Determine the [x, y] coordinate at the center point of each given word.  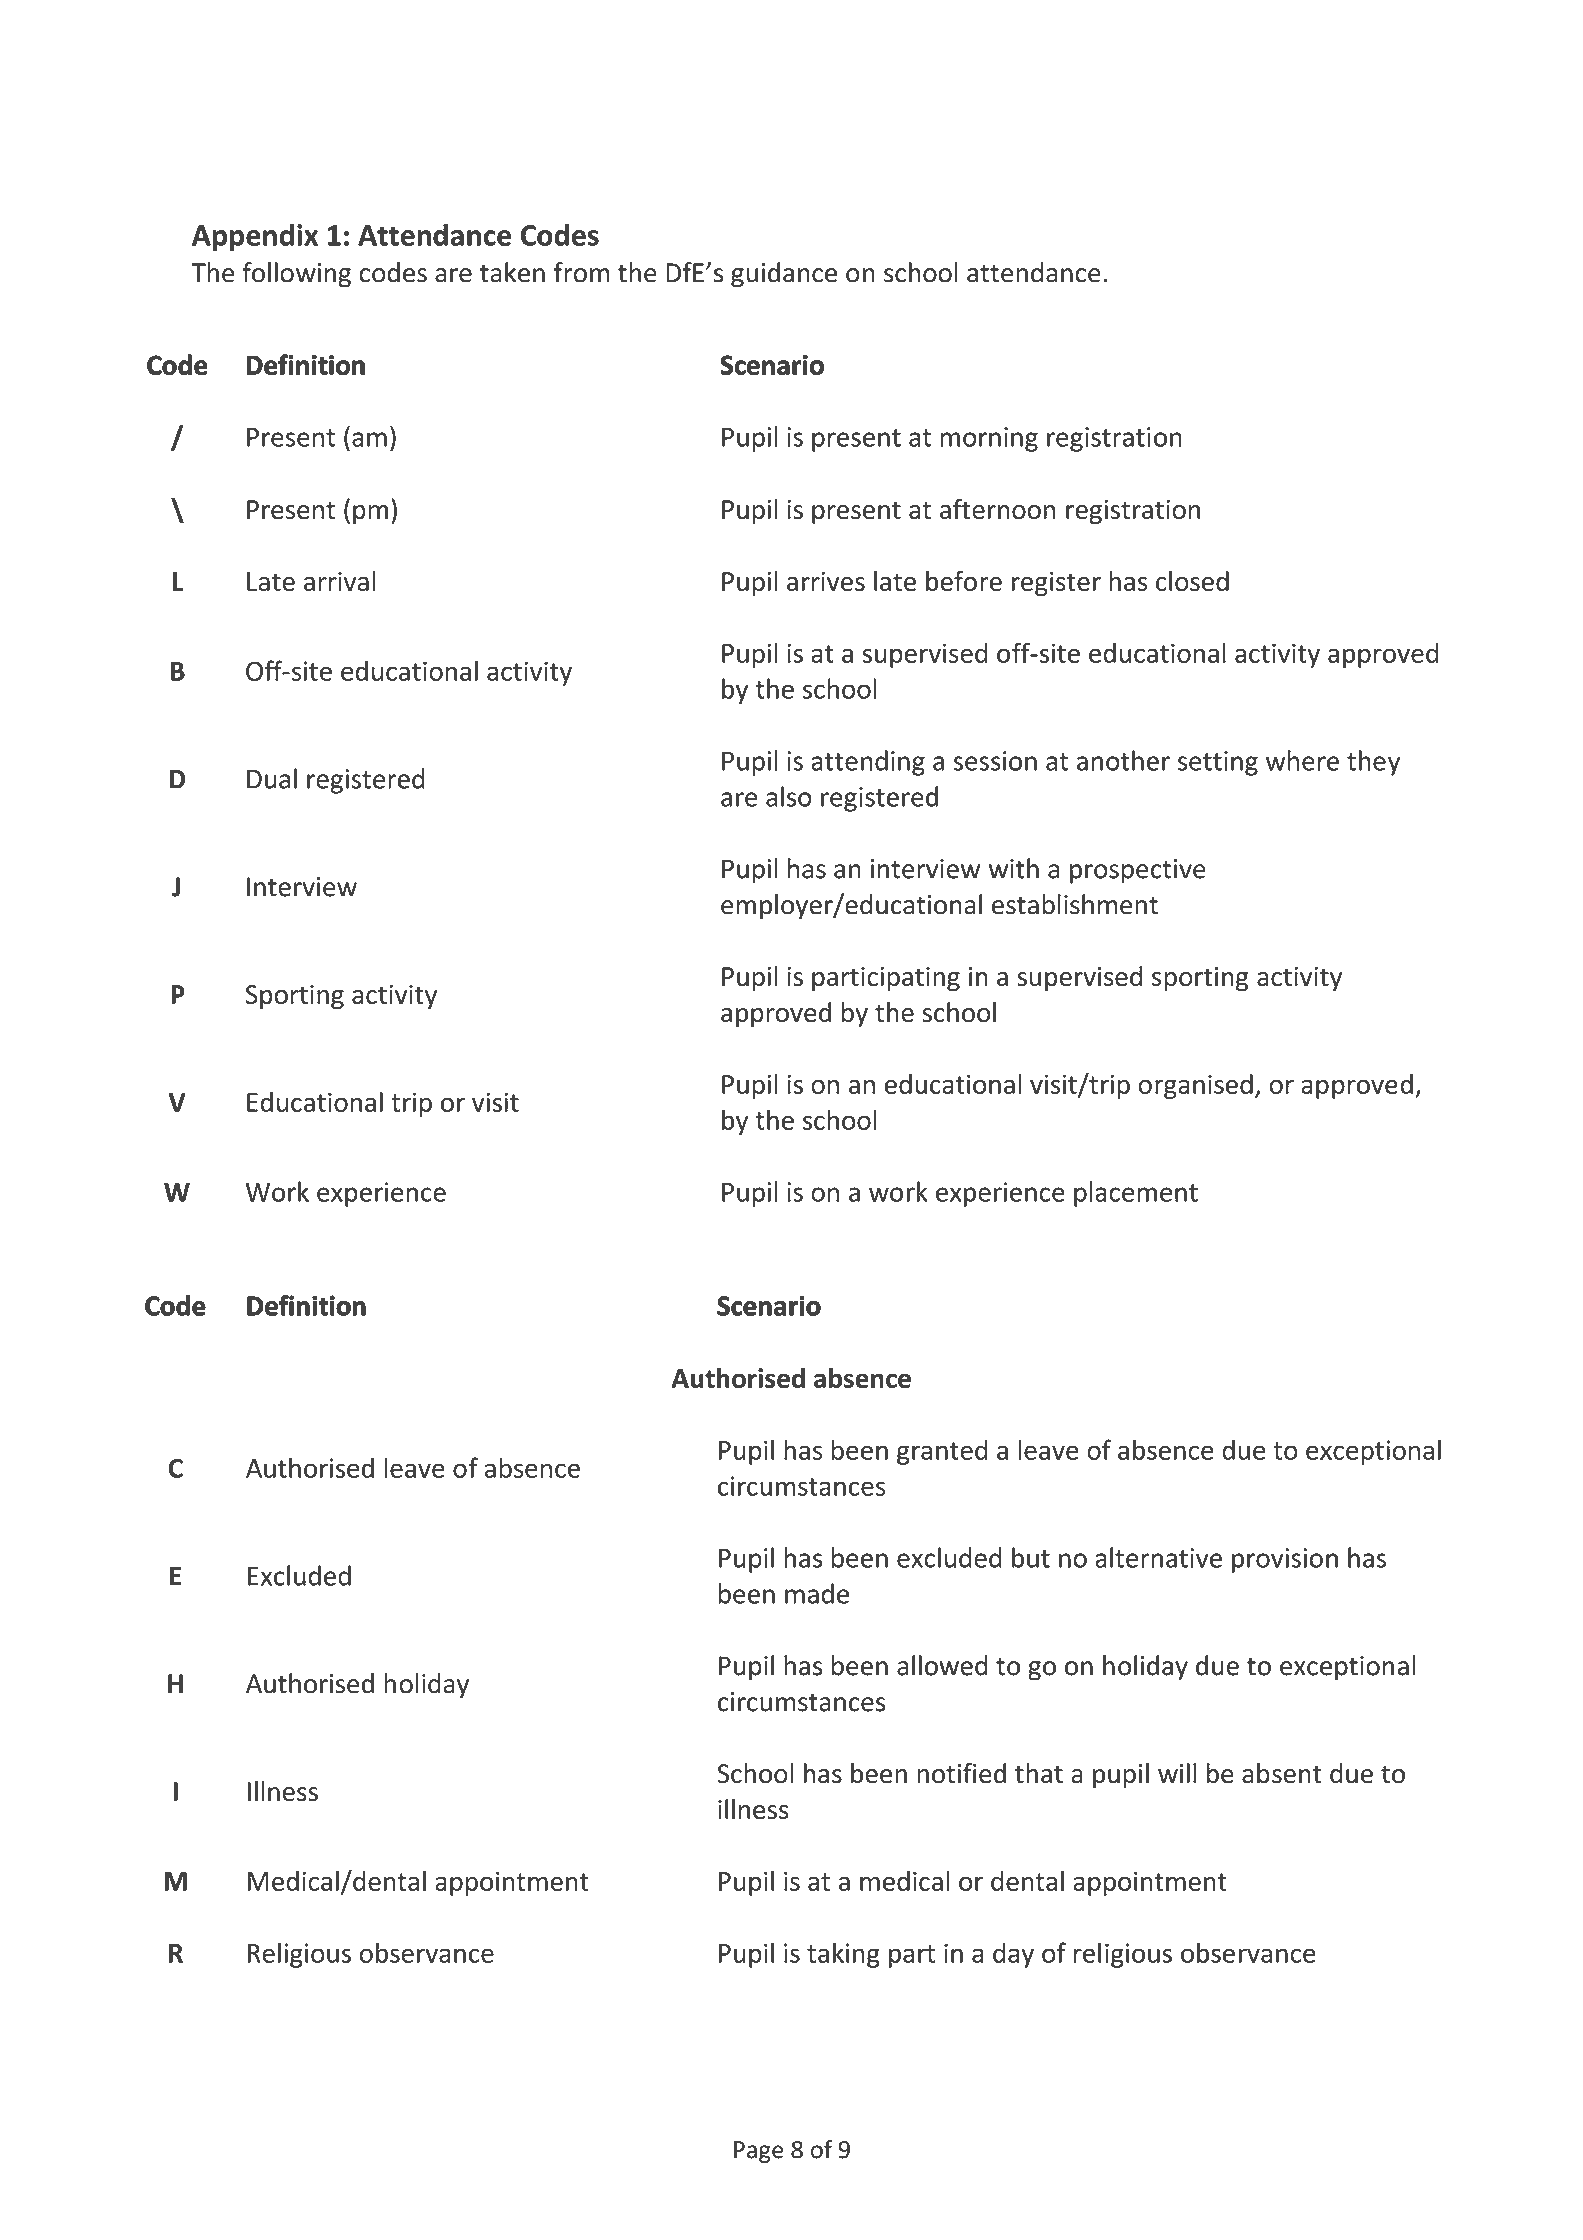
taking [843, 1955]
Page [758, 2152]
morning [989, 439]
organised [1195, 1086]
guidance [784, 275]
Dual [272, 778]
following [296, 275]
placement [1136, 1194]
